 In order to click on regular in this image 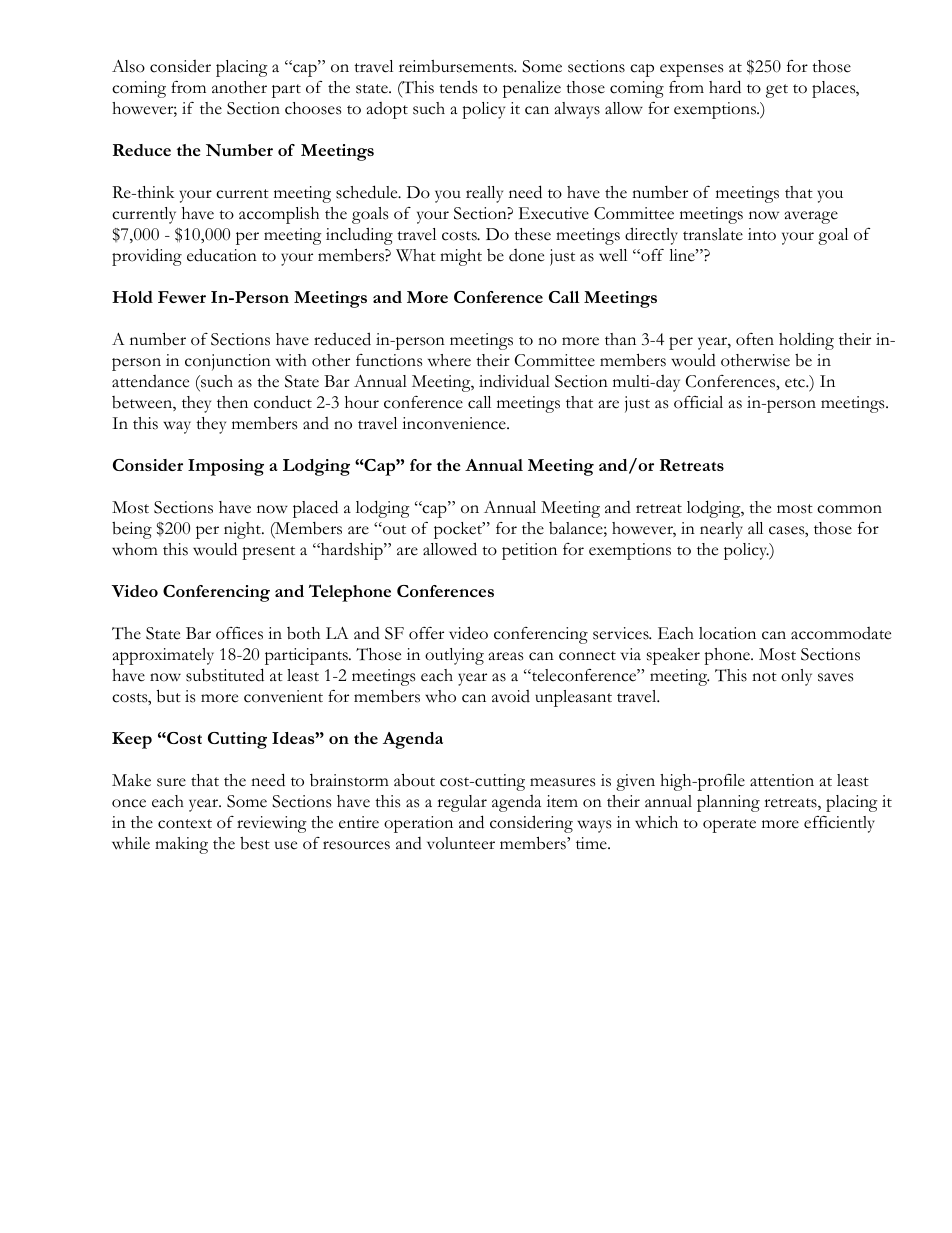, I will do `click(462, 803)`.
